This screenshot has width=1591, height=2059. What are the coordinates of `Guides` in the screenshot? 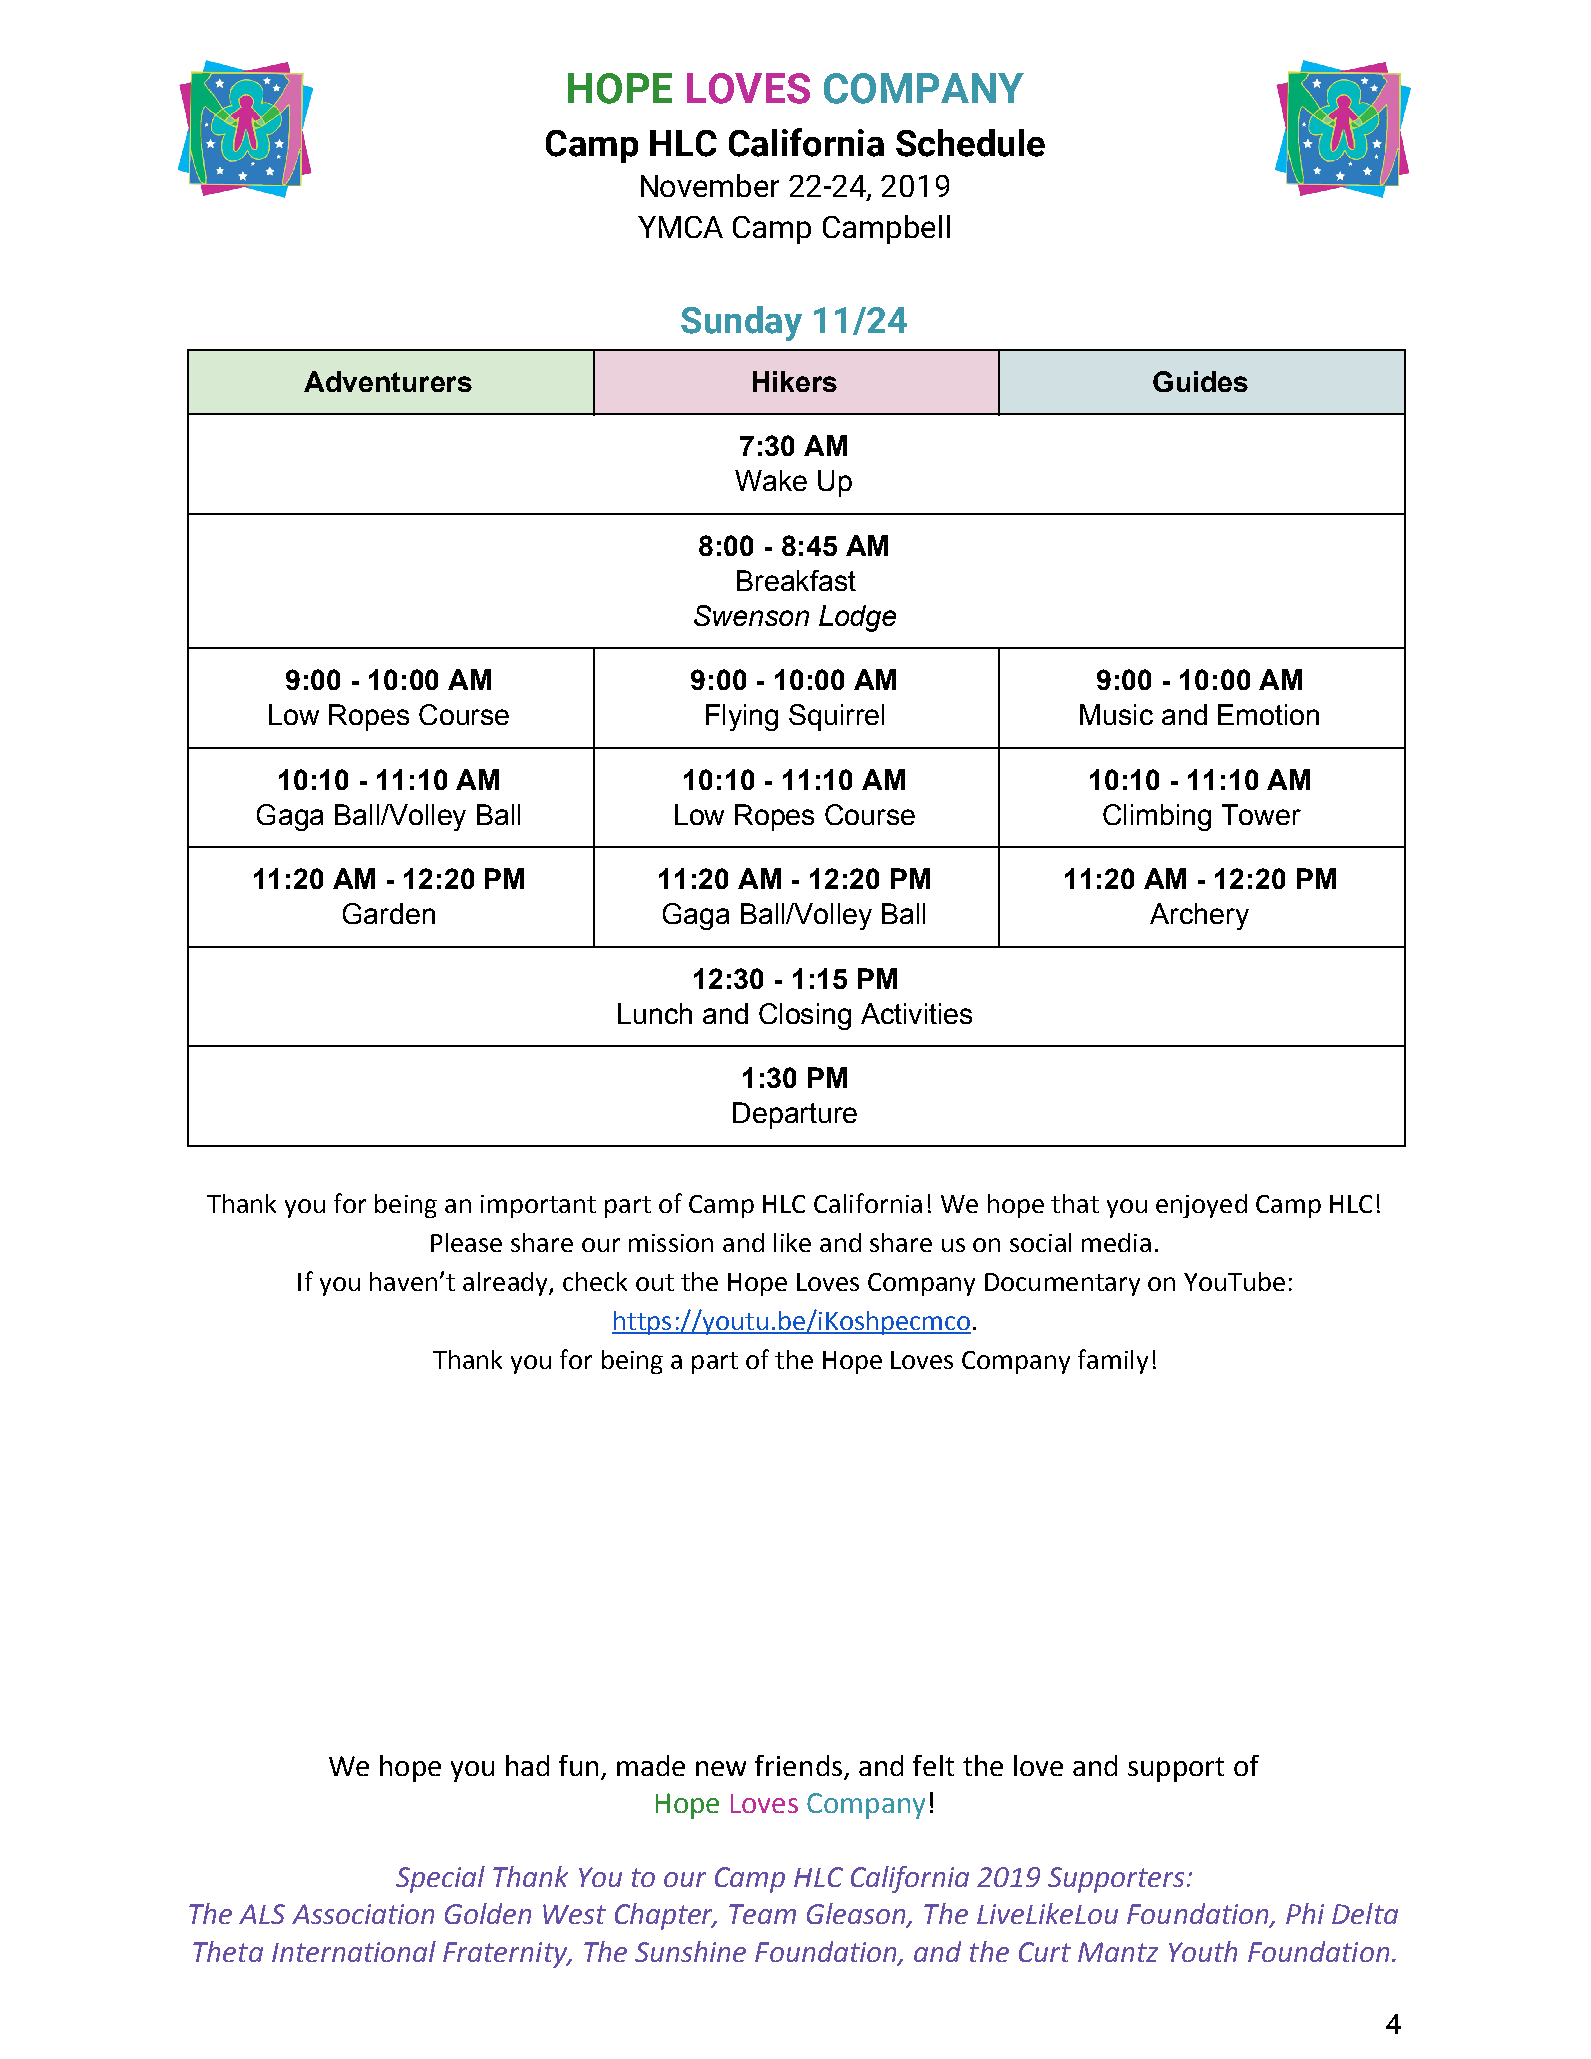 It's located at (1200, 381).
